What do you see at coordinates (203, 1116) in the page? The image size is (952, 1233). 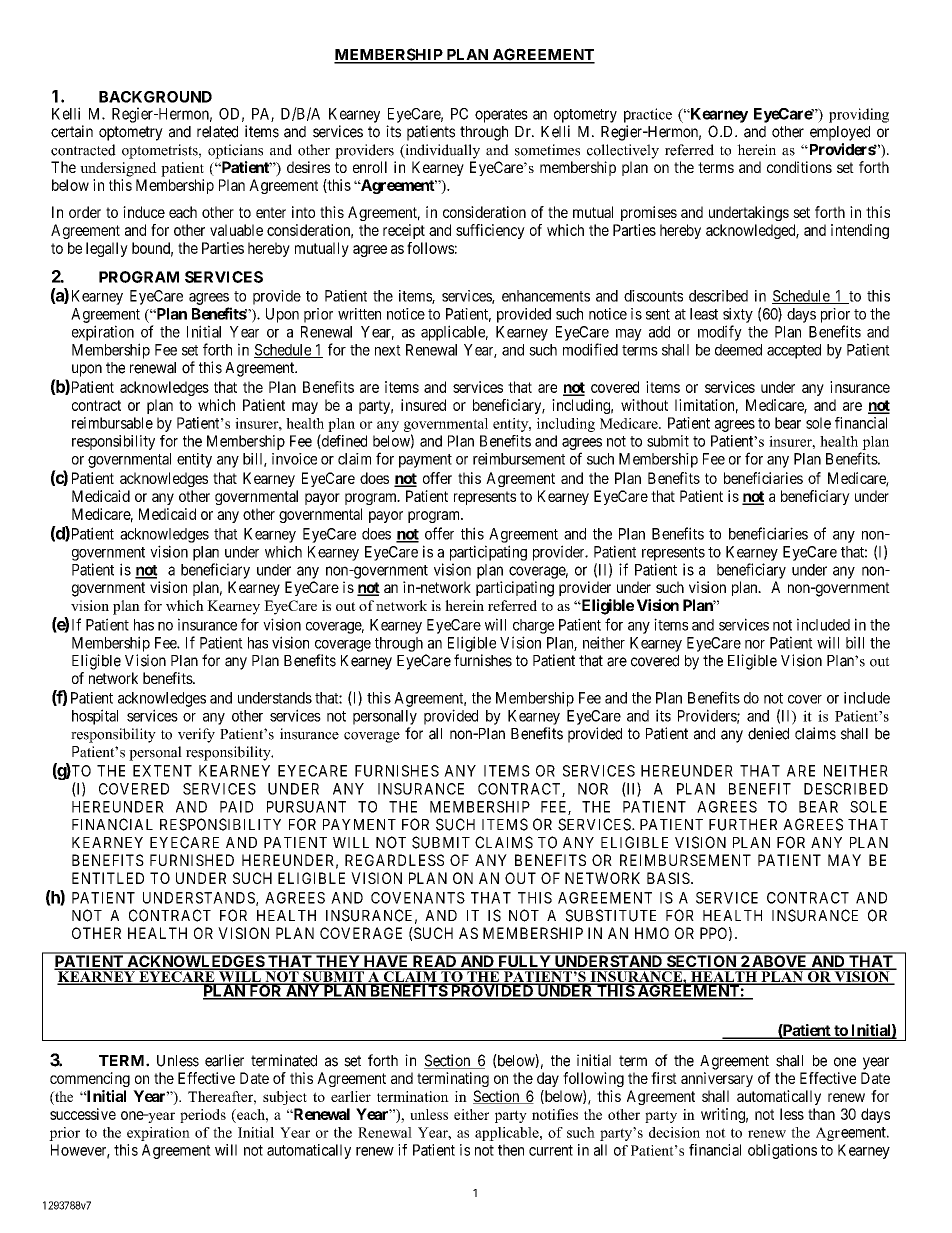 I see `periods` at bounding box center [203, 1116].
